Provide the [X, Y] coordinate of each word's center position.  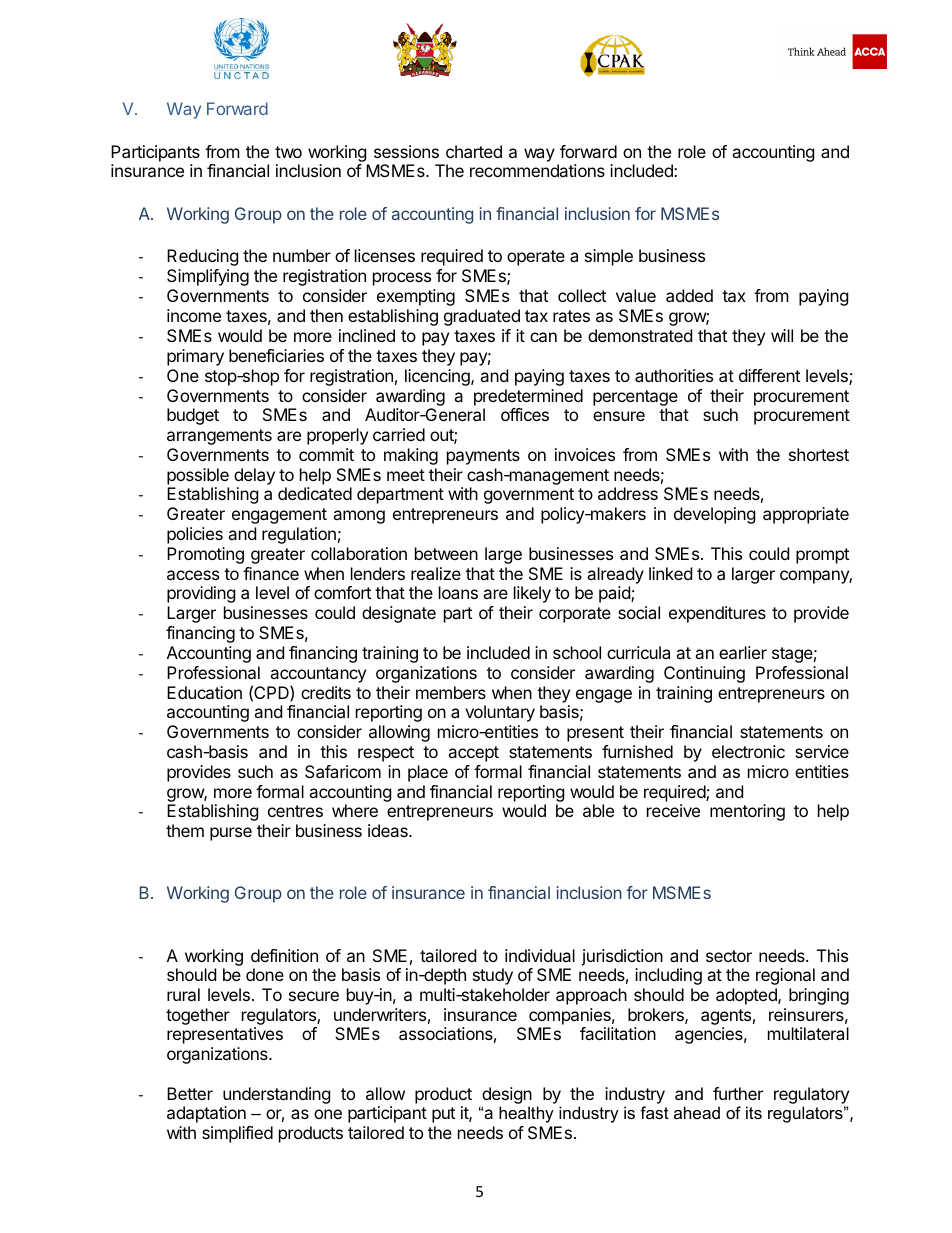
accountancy [318, 676]
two [288, 152]
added [689, 295]
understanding [277, 1095]
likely [532, 594]
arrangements [219, 437]
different [769, 375]
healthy [526, 1114]
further [738, 1093]
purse [231, 834]
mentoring [747, 812]
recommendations [537, 170]
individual [540, 955]
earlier [743, 652]
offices [525, 414]
